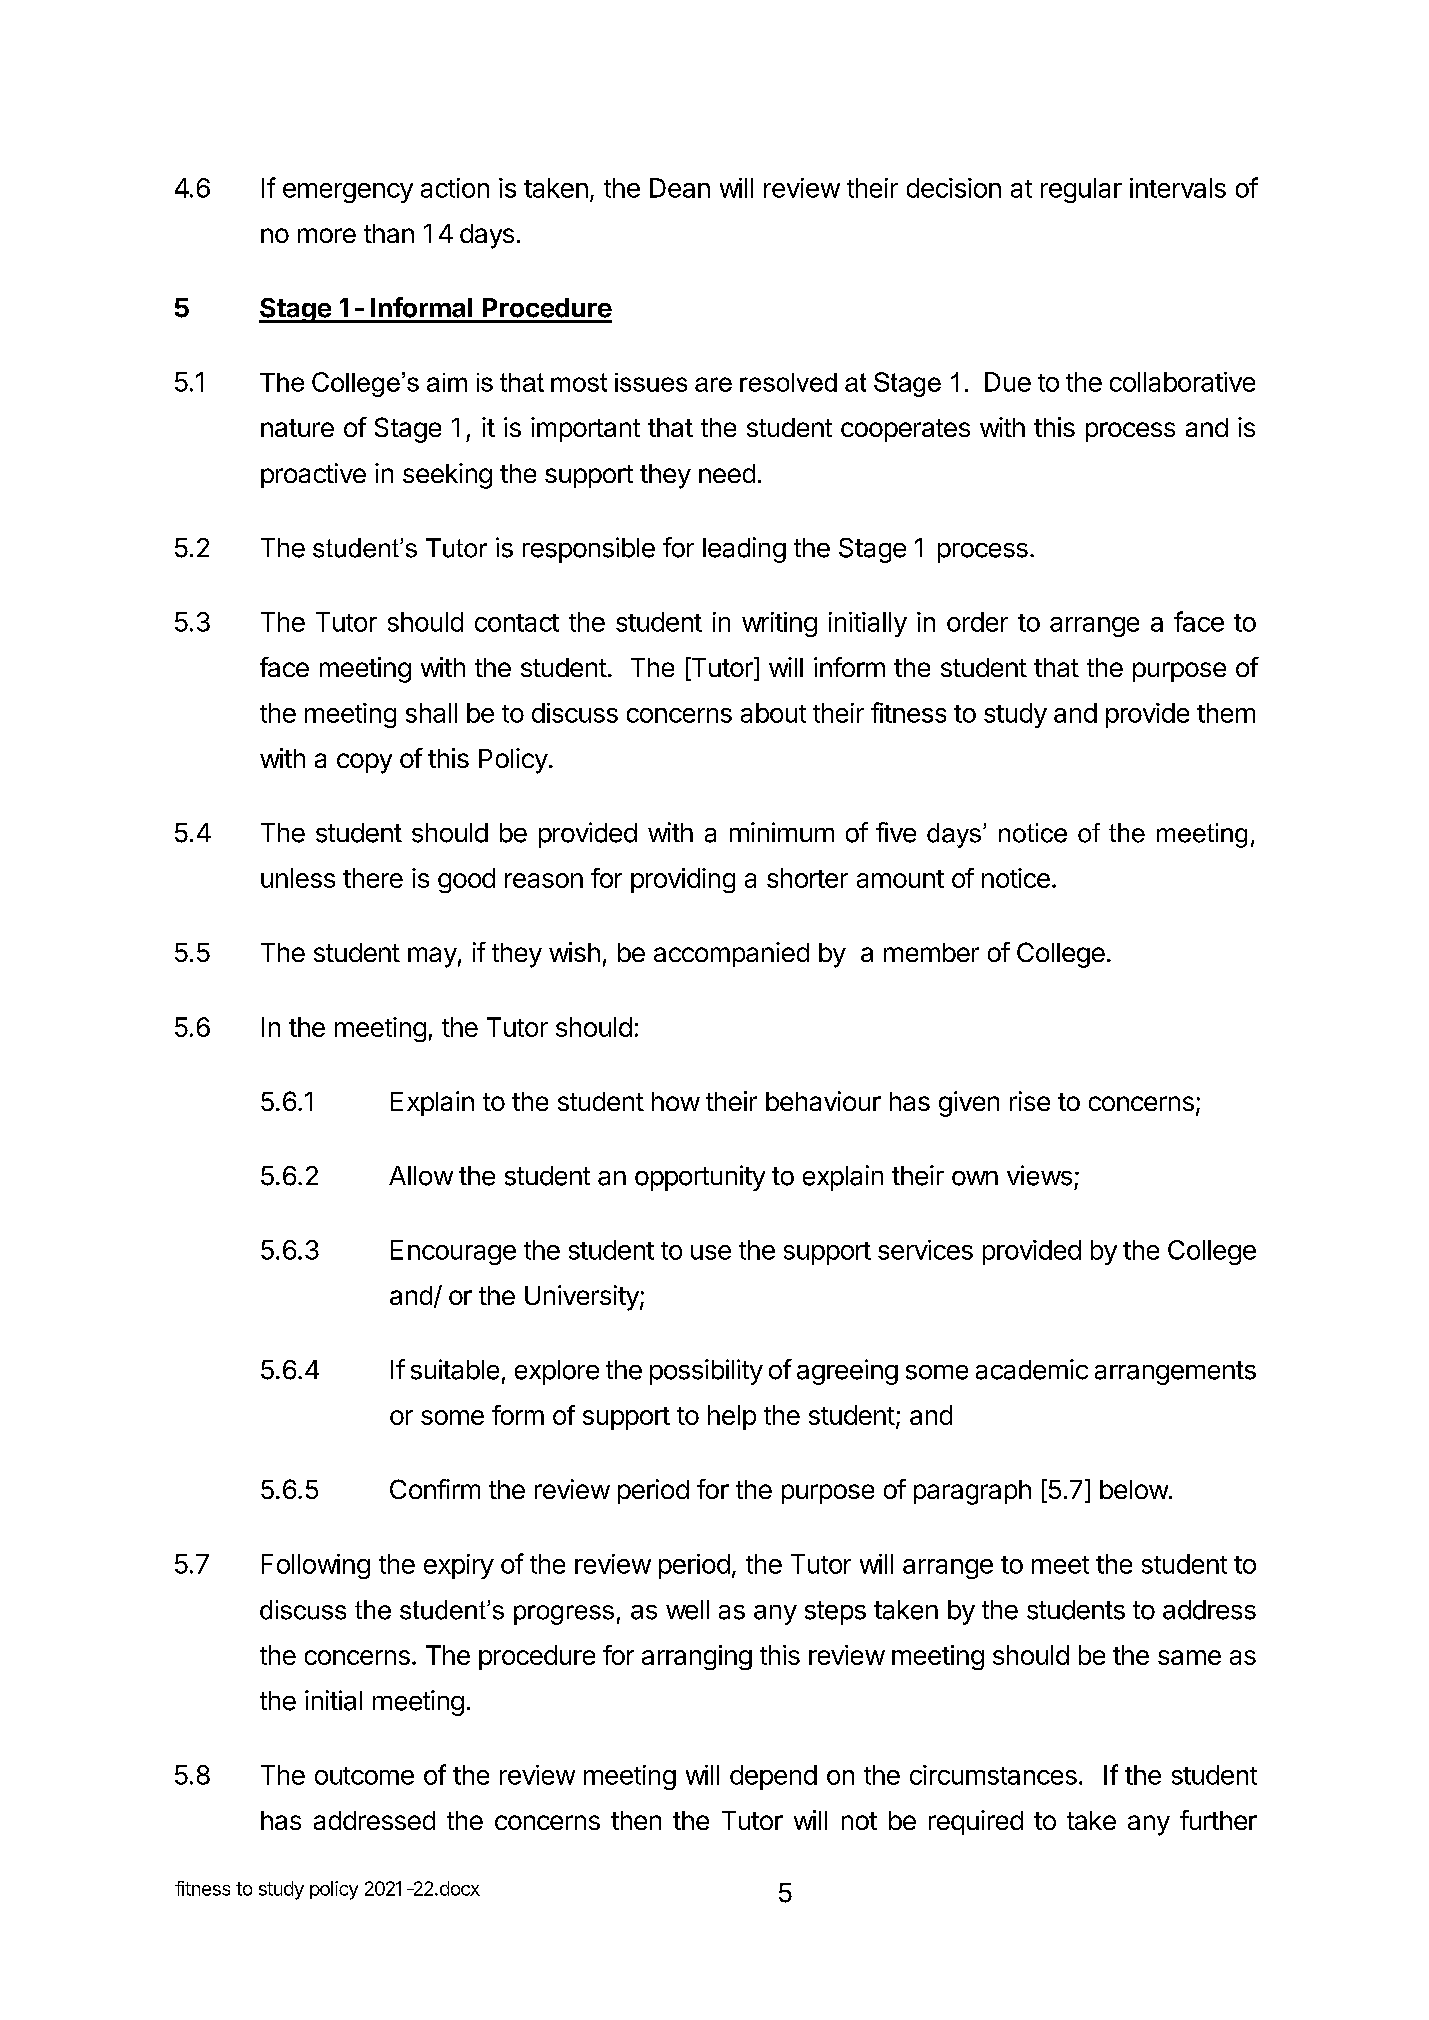 The height and width of the screenshot is (2020, 1429). Describe the element at coordinates (1032, 1369) in the screenshot. I see `academic` at that location.
